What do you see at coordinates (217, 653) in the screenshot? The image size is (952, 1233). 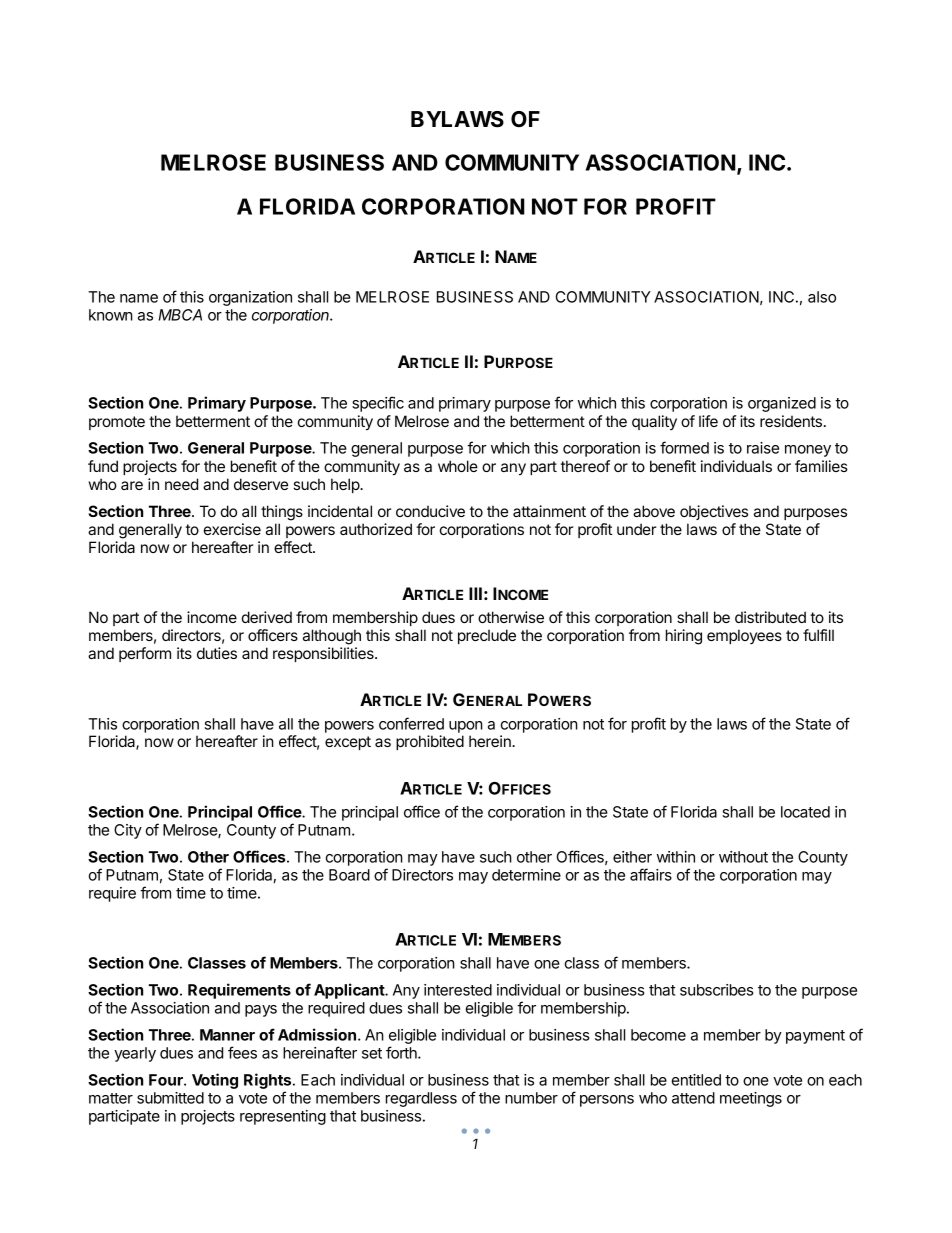 I see `duties` at bounding box center [217, 653].
